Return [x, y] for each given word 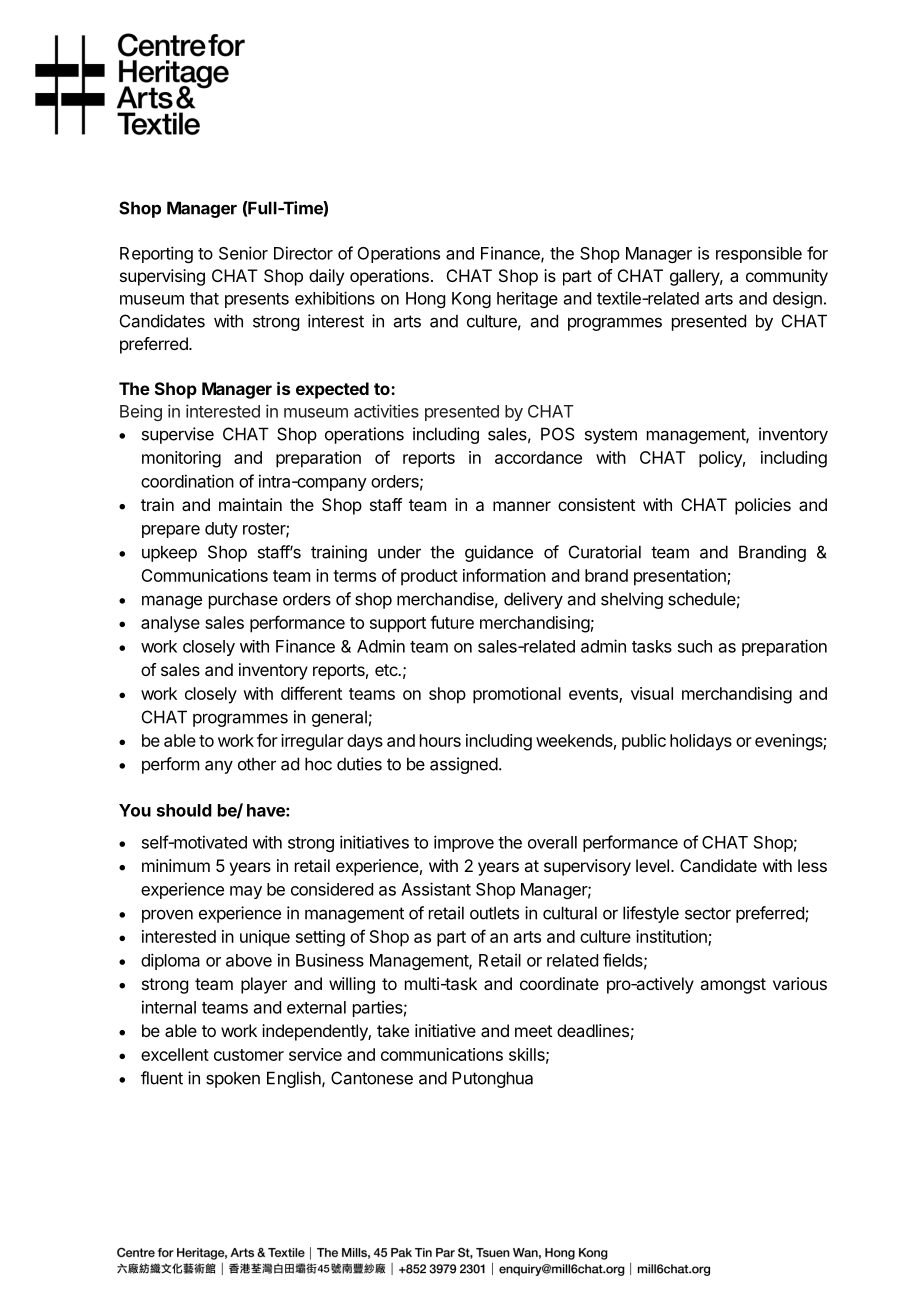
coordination [187, 481]
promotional [517, 695]
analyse [170, 624]
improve [464, 843]
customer [249, 1055]
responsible [759, 254]
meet [533, 1031]
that [204, 298]
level [652, 865]
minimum [176, 865]
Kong [471, 300]
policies [763, 506]
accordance [538, 457]
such [695, 646]
